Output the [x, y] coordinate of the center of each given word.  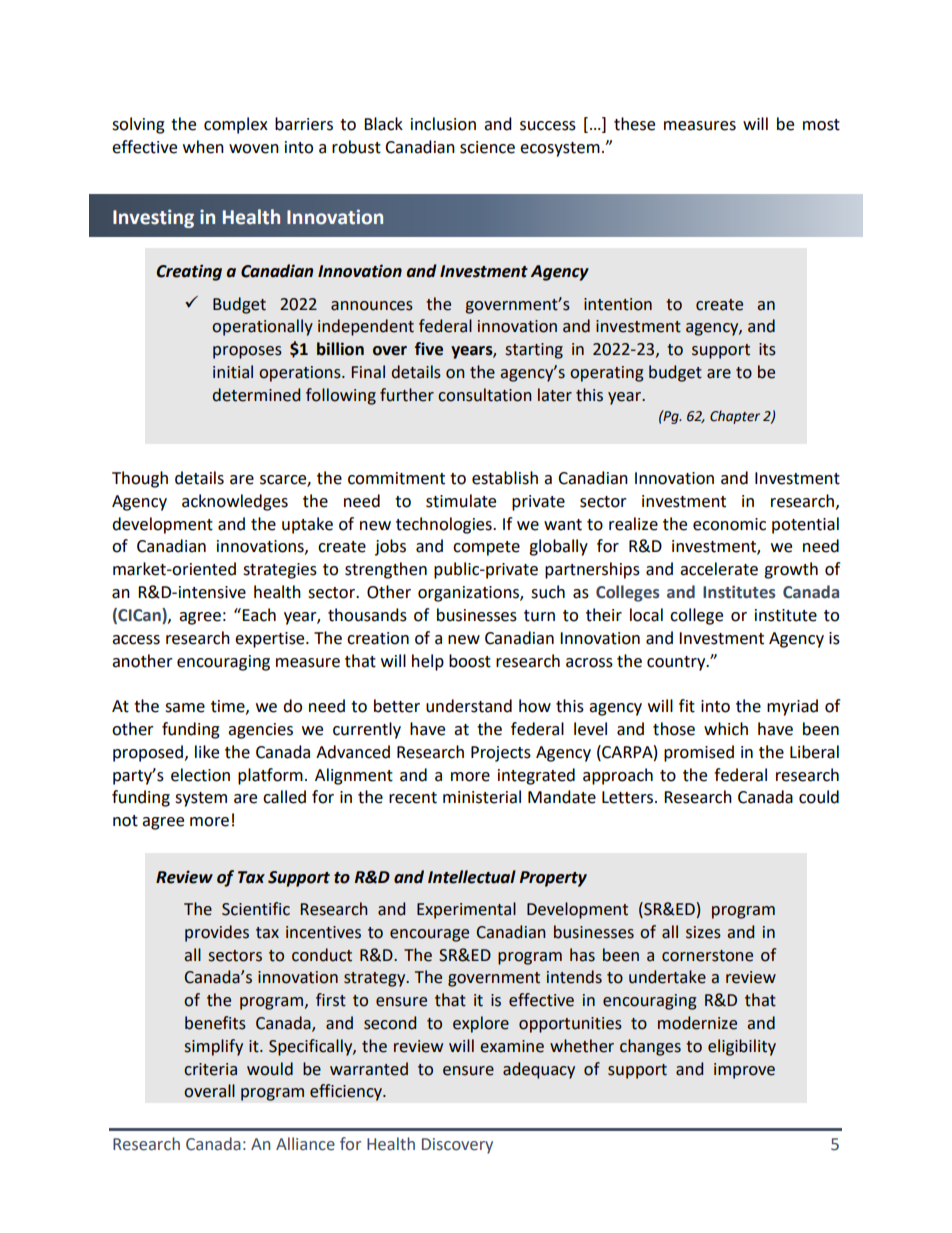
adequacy [539, 1070]
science [487, 147]
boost [470, 661]
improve [744, 1071]
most [821, 125]
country [677, 663]
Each [258, 615]
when [203, 147]
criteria [210, 1069]
